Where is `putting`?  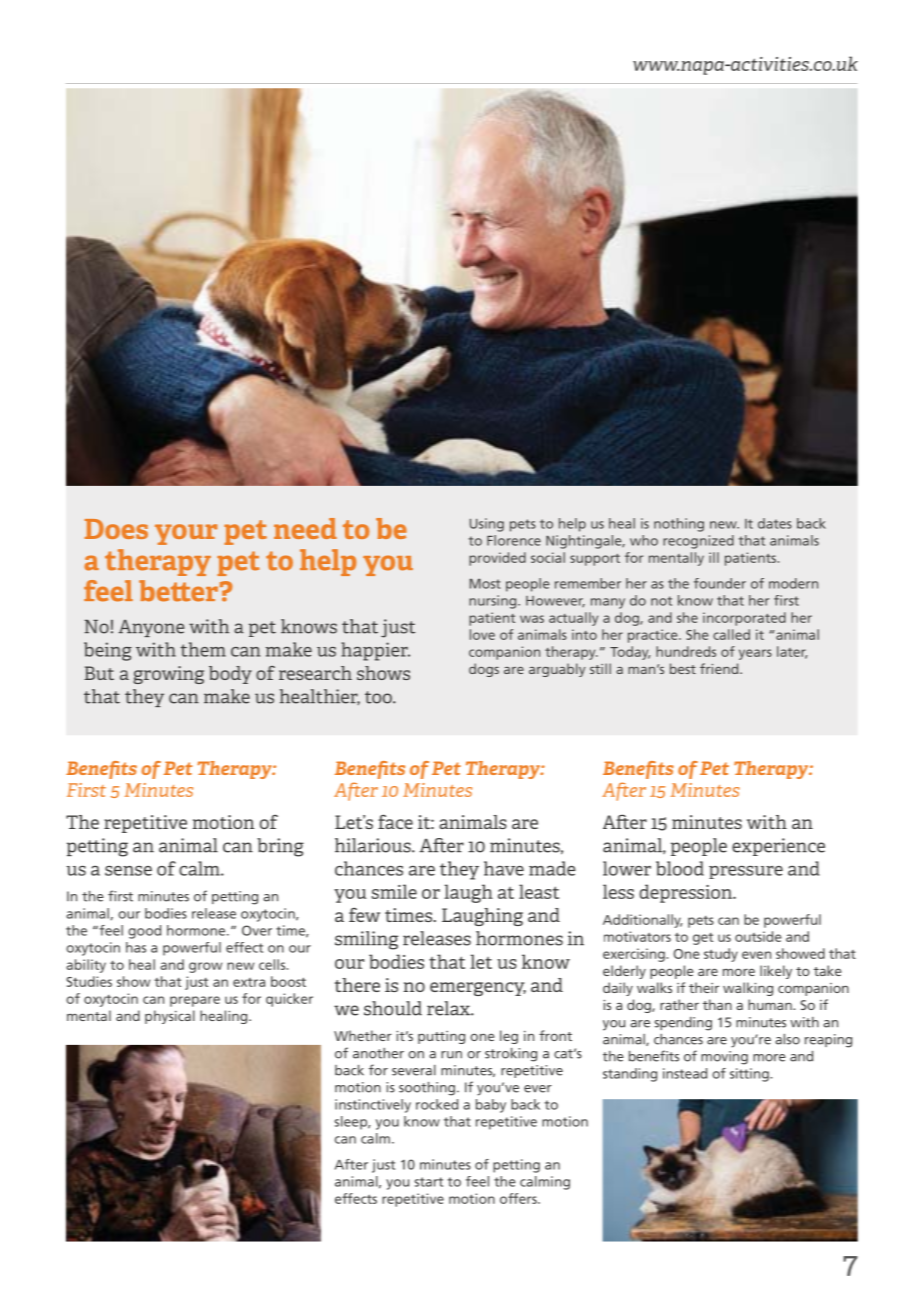 putting is located at coordinates (441, 1037).
